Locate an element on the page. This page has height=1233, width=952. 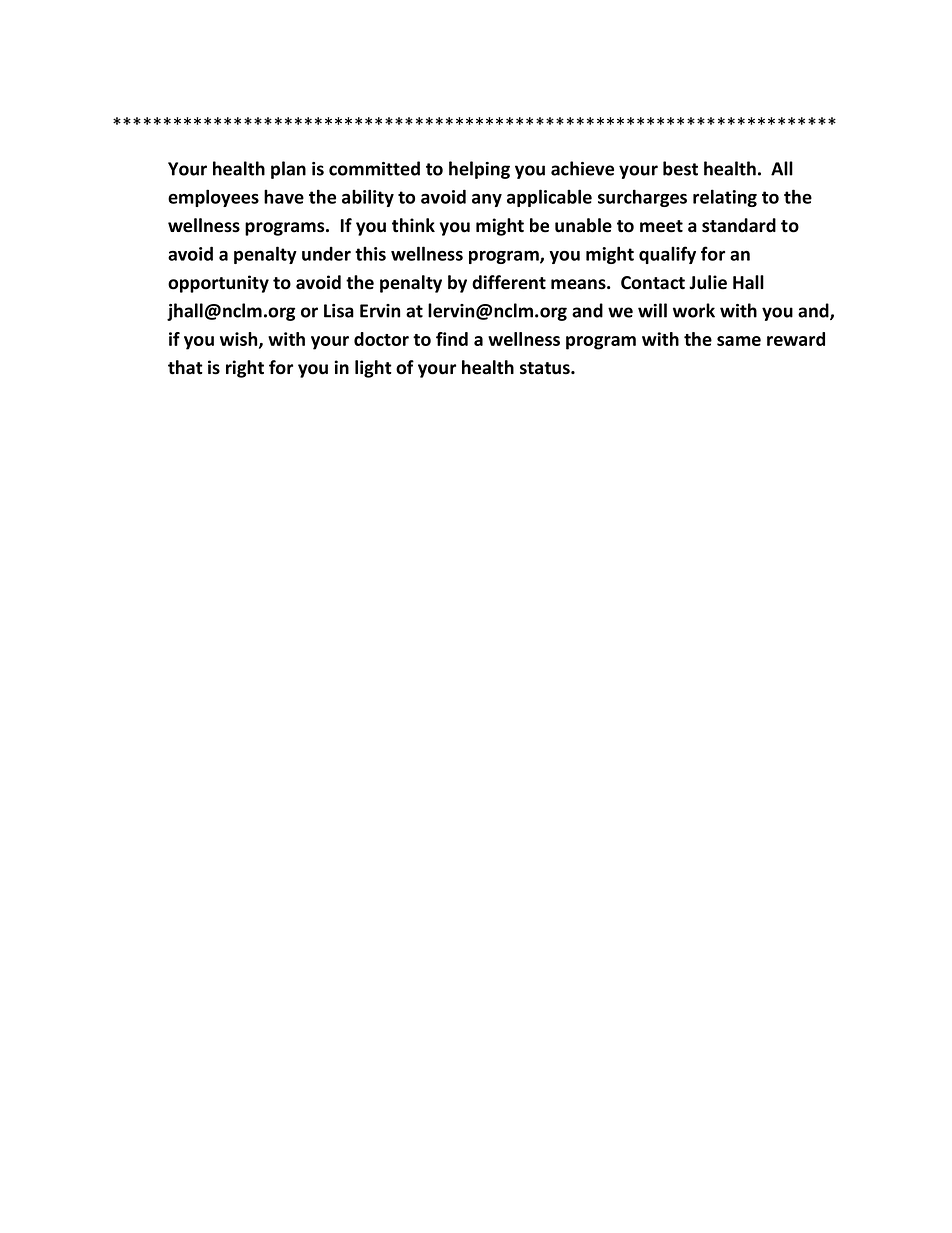
best is located at coordinates (680, 168).
